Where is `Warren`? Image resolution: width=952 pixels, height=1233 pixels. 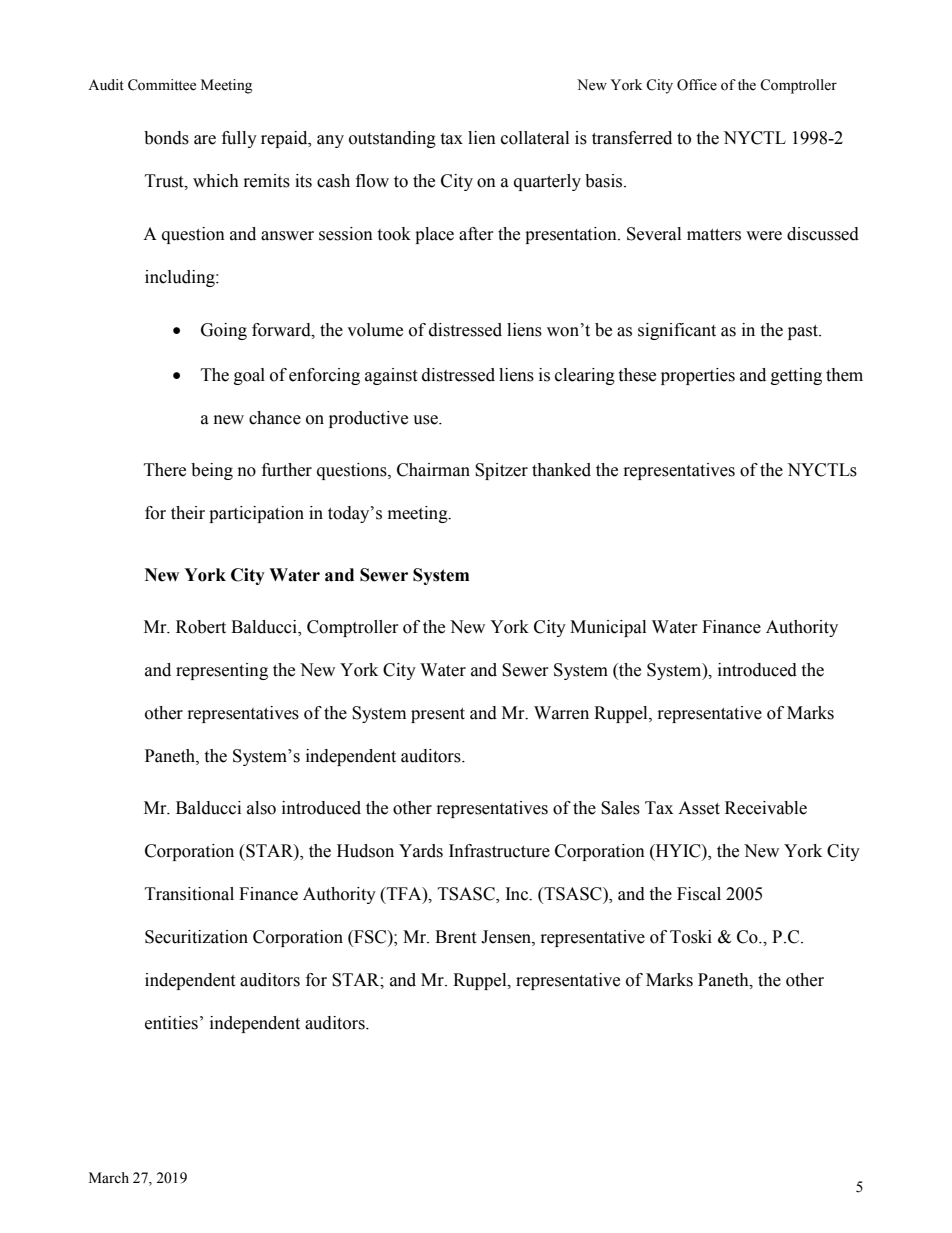
Warren is located at coordinates (561, 713).
